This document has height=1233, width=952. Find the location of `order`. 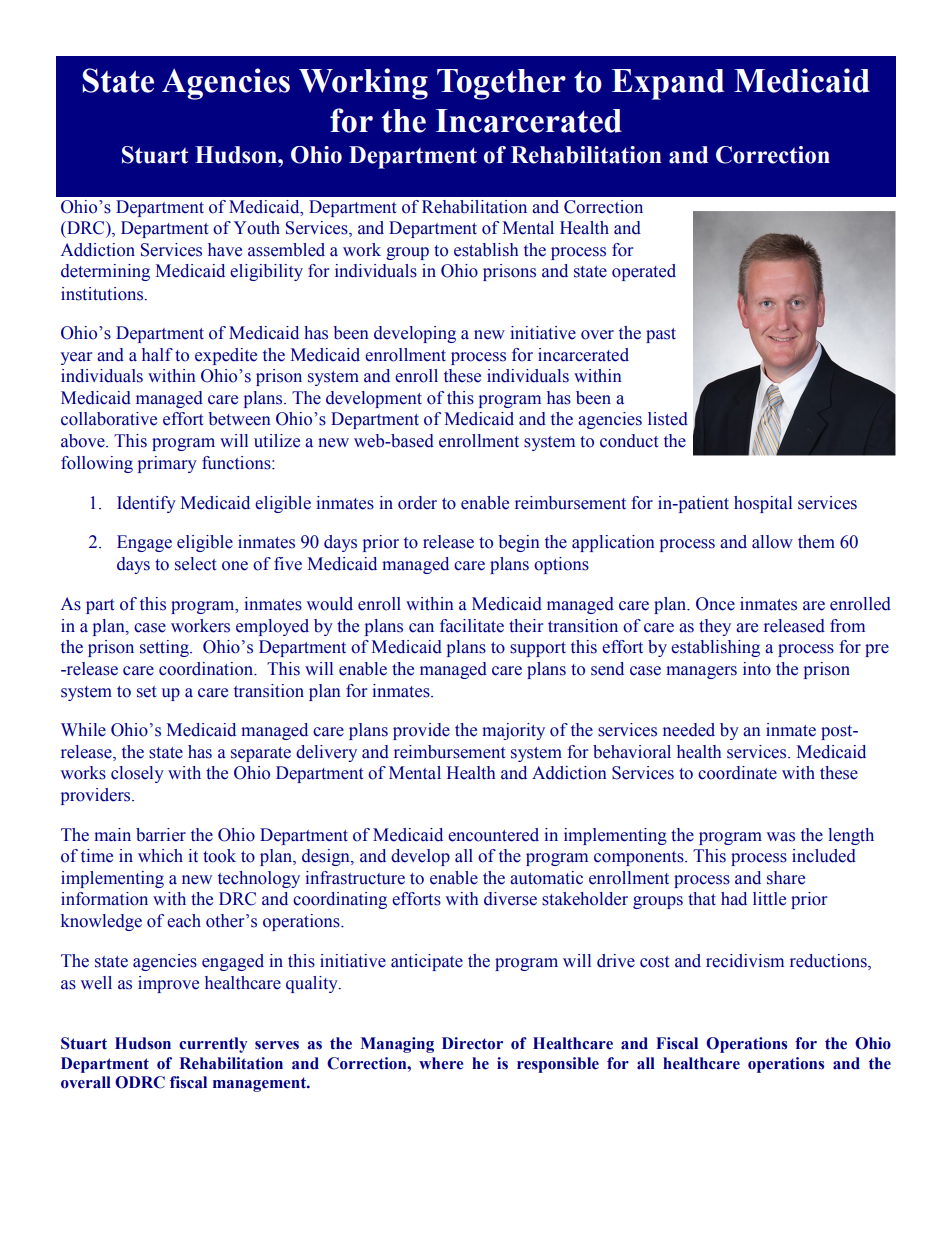

order is located at coordinates (417, 503).
